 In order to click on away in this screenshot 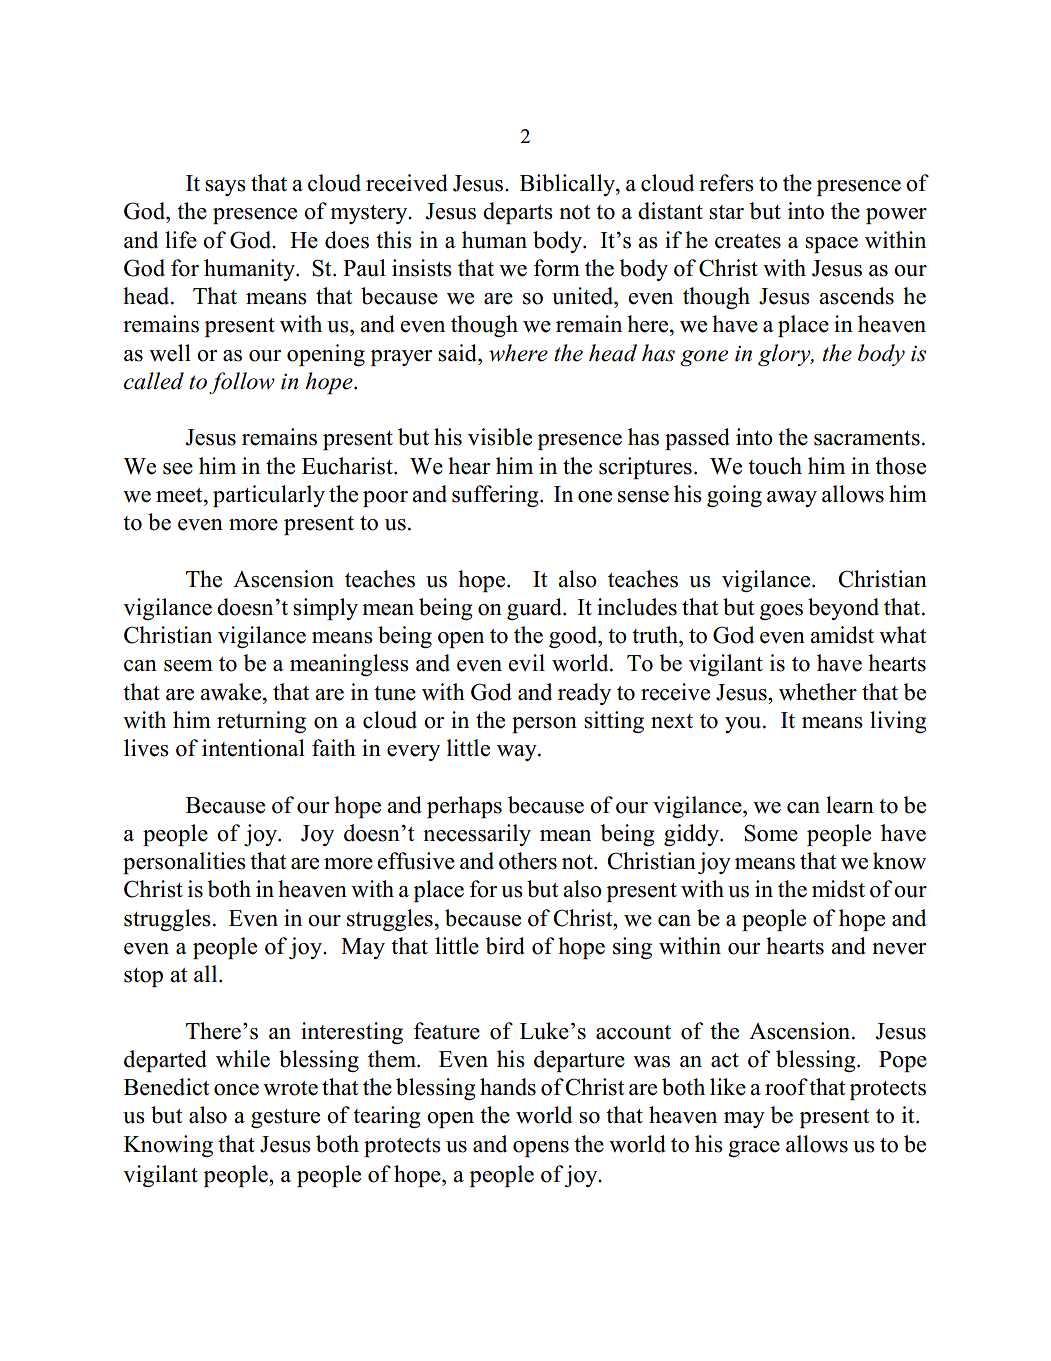, I will do `click(792, 499)`.
